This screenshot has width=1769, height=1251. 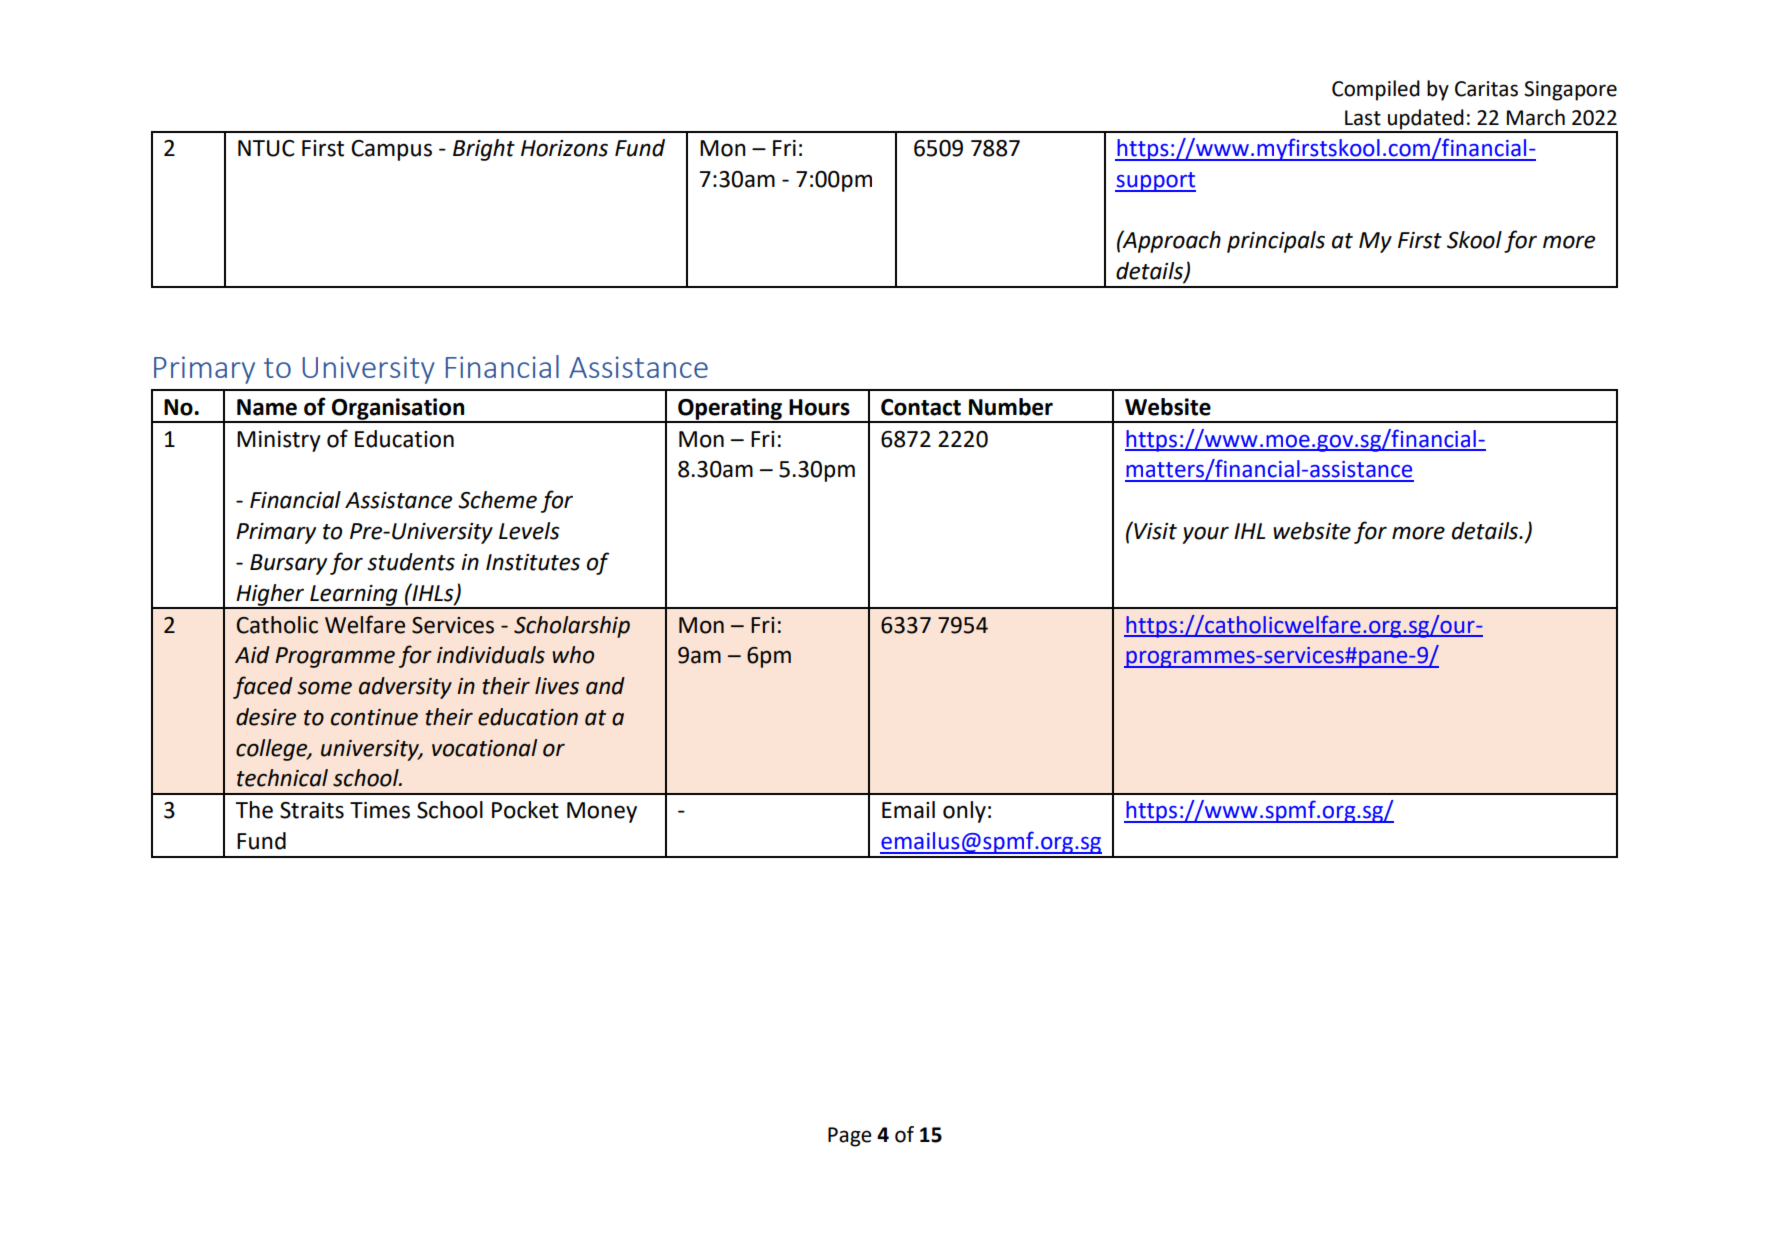 What do you see at coordinates (484, 150) in the screenshot?
I see `Bright` at bounding box center [484, 150].
